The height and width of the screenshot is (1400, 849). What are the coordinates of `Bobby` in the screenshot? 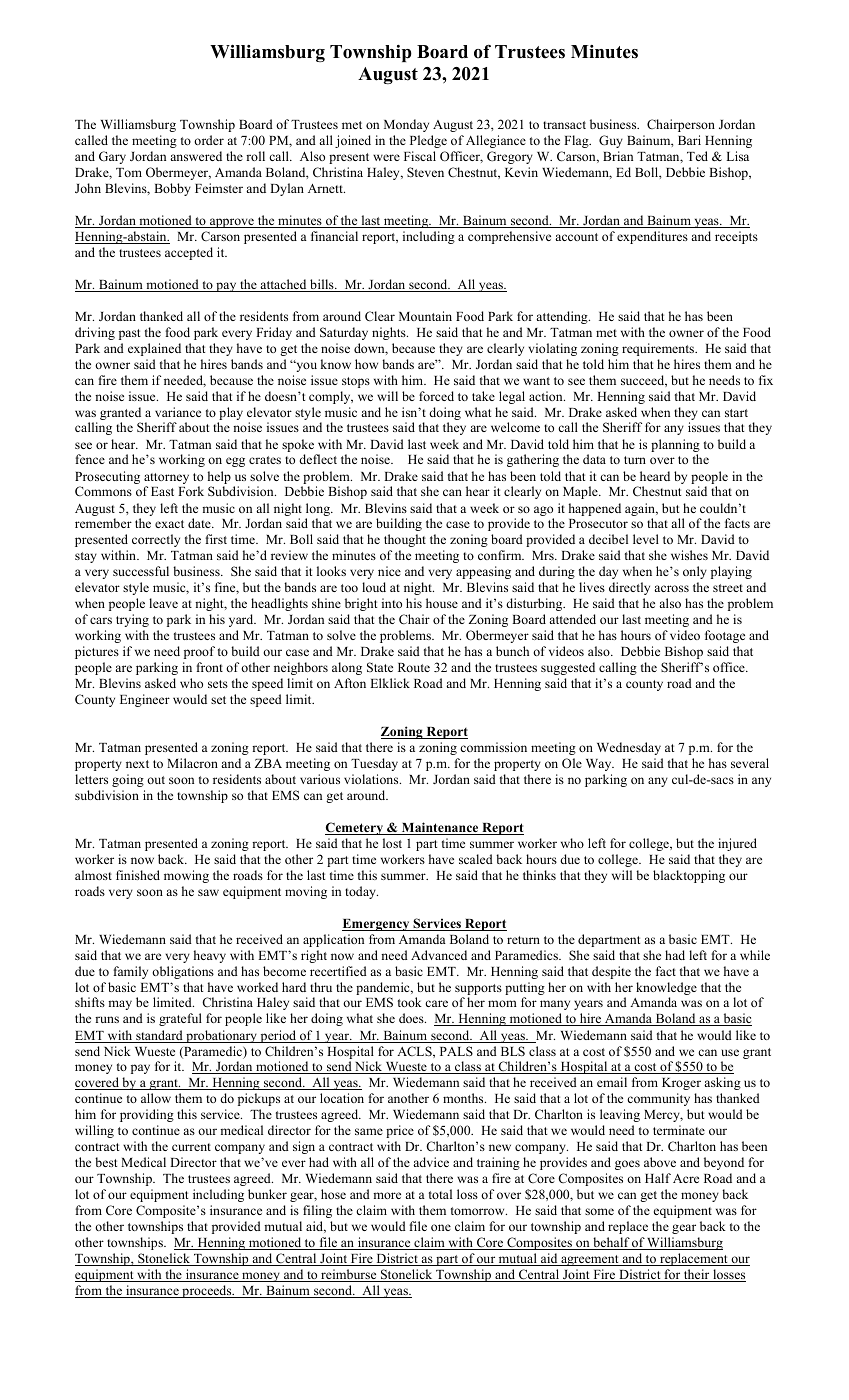 It's located at (172, 189).
